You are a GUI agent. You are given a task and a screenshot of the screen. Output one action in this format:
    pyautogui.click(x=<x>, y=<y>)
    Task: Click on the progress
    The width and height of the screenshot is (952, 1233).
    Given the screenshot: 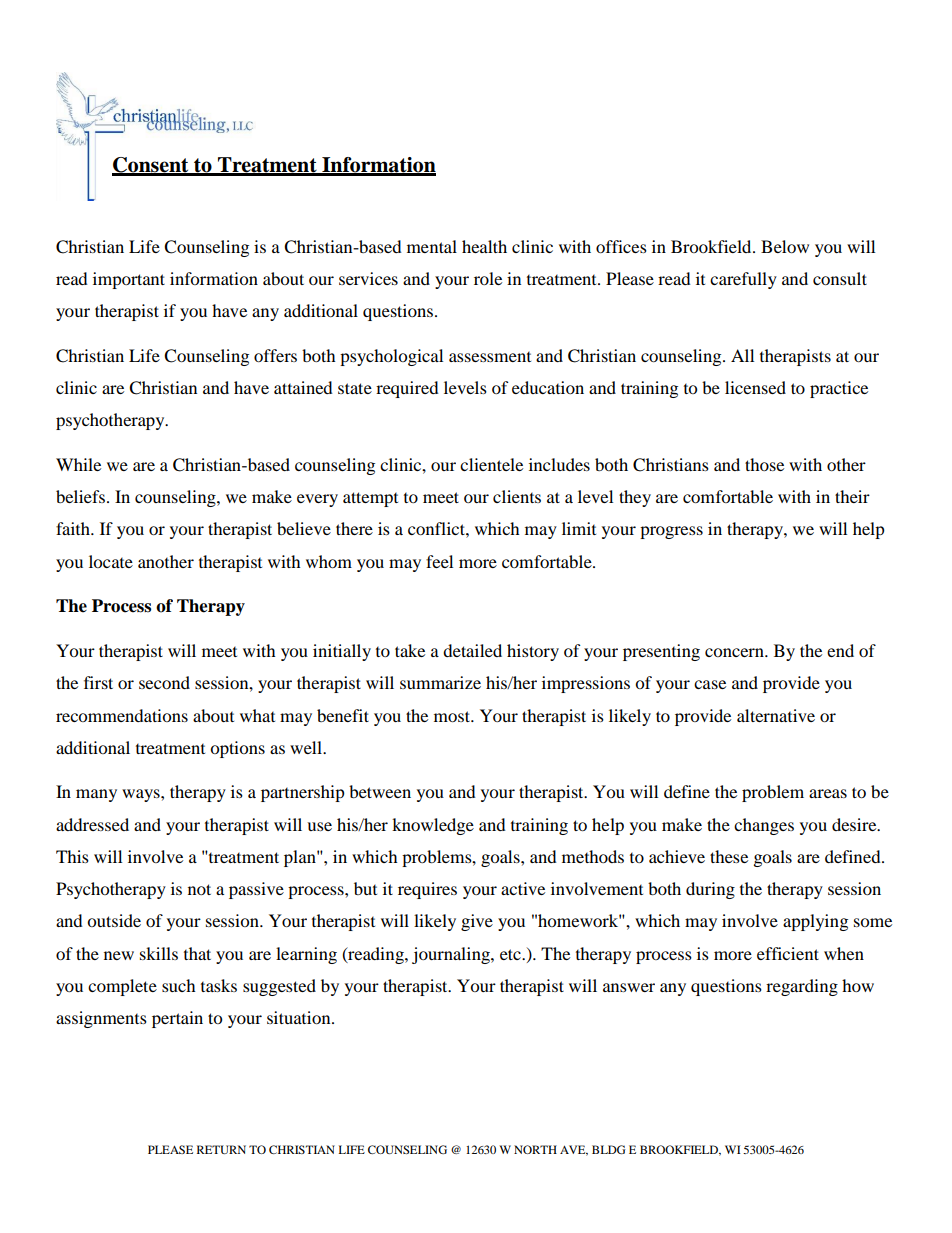 What is the action you would take?
    pyautogui.click(x=671, y=532)
